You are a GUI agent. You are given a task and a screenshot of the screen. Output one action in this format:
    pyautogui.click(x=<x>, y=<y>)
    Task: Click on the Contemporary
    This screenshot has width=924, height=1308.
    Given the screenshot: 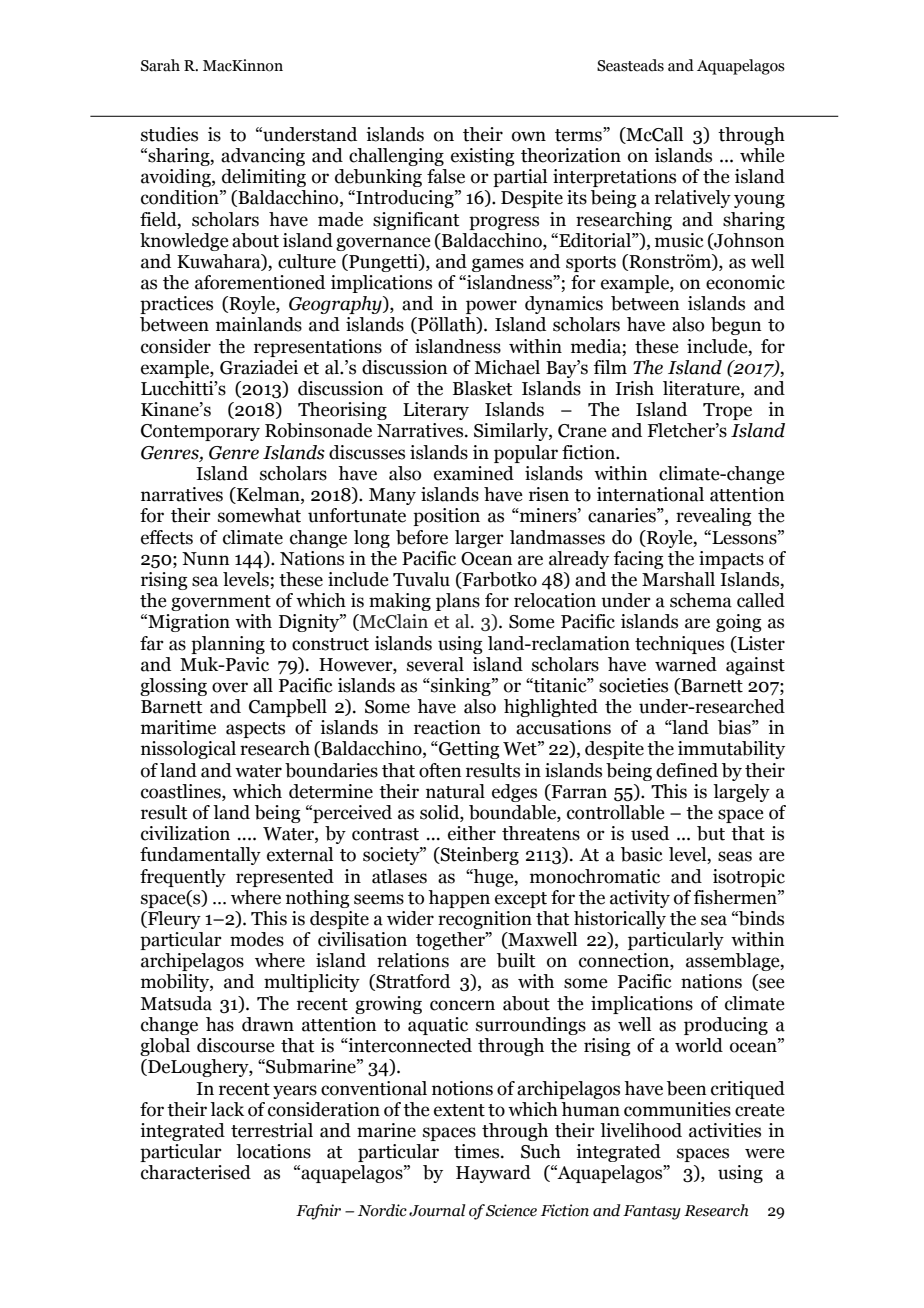 What is the action you would take?
    pyautogui.click(x=200, y=432)
